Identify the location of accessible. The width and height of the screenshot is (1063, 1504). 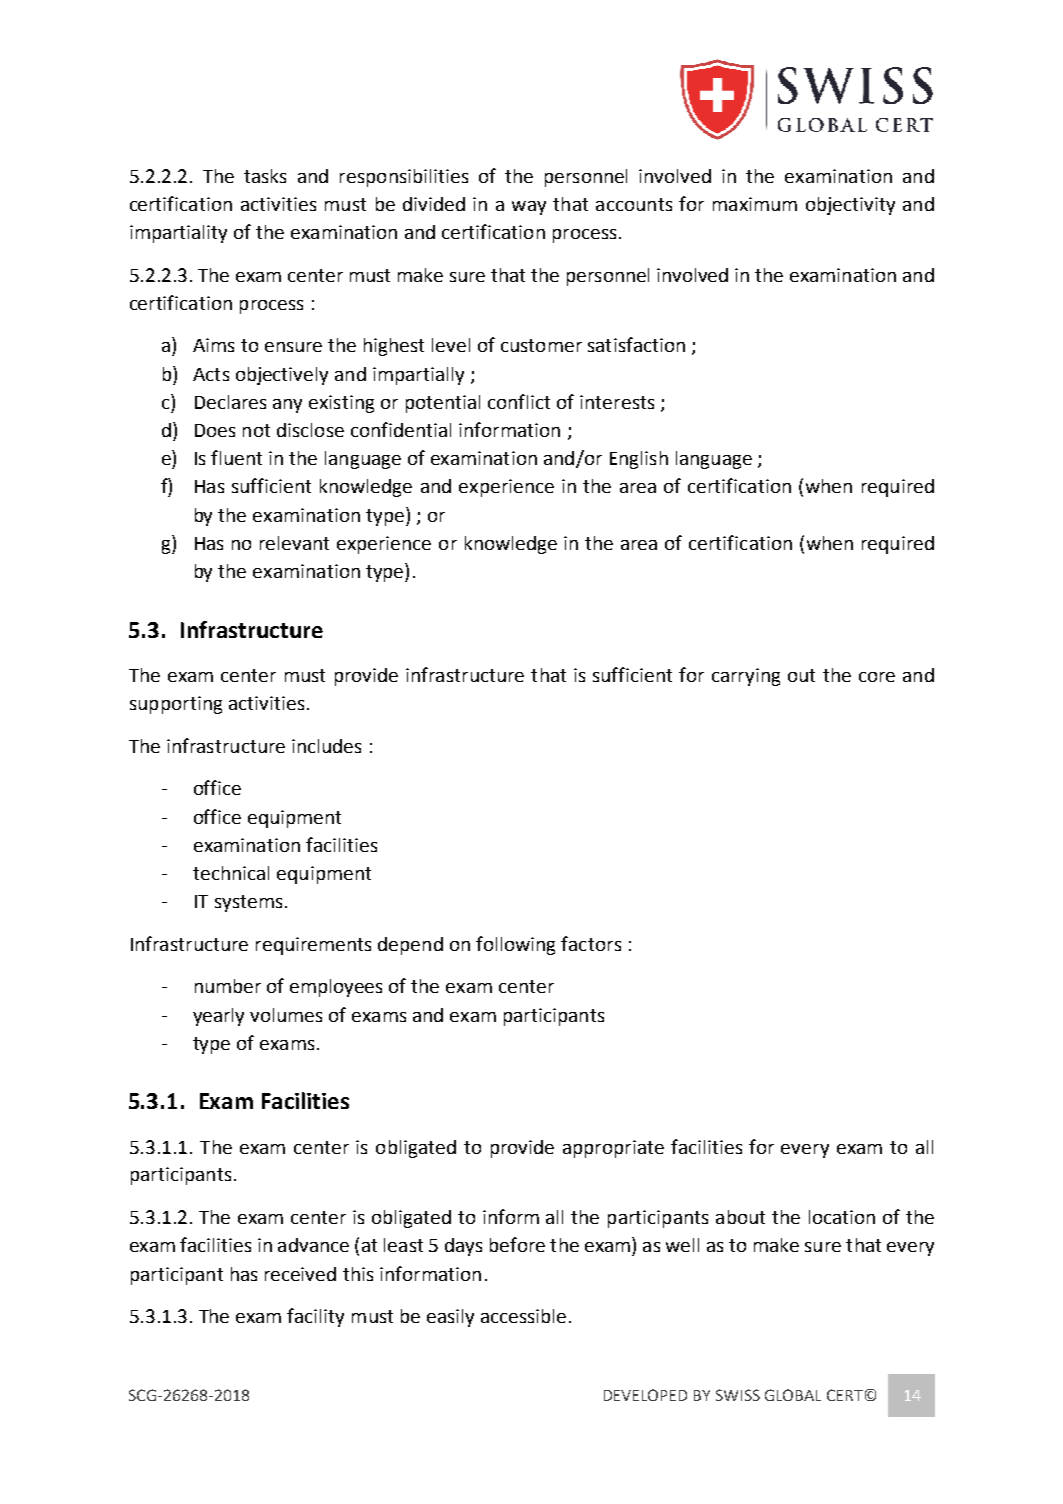
(523, 1316).
